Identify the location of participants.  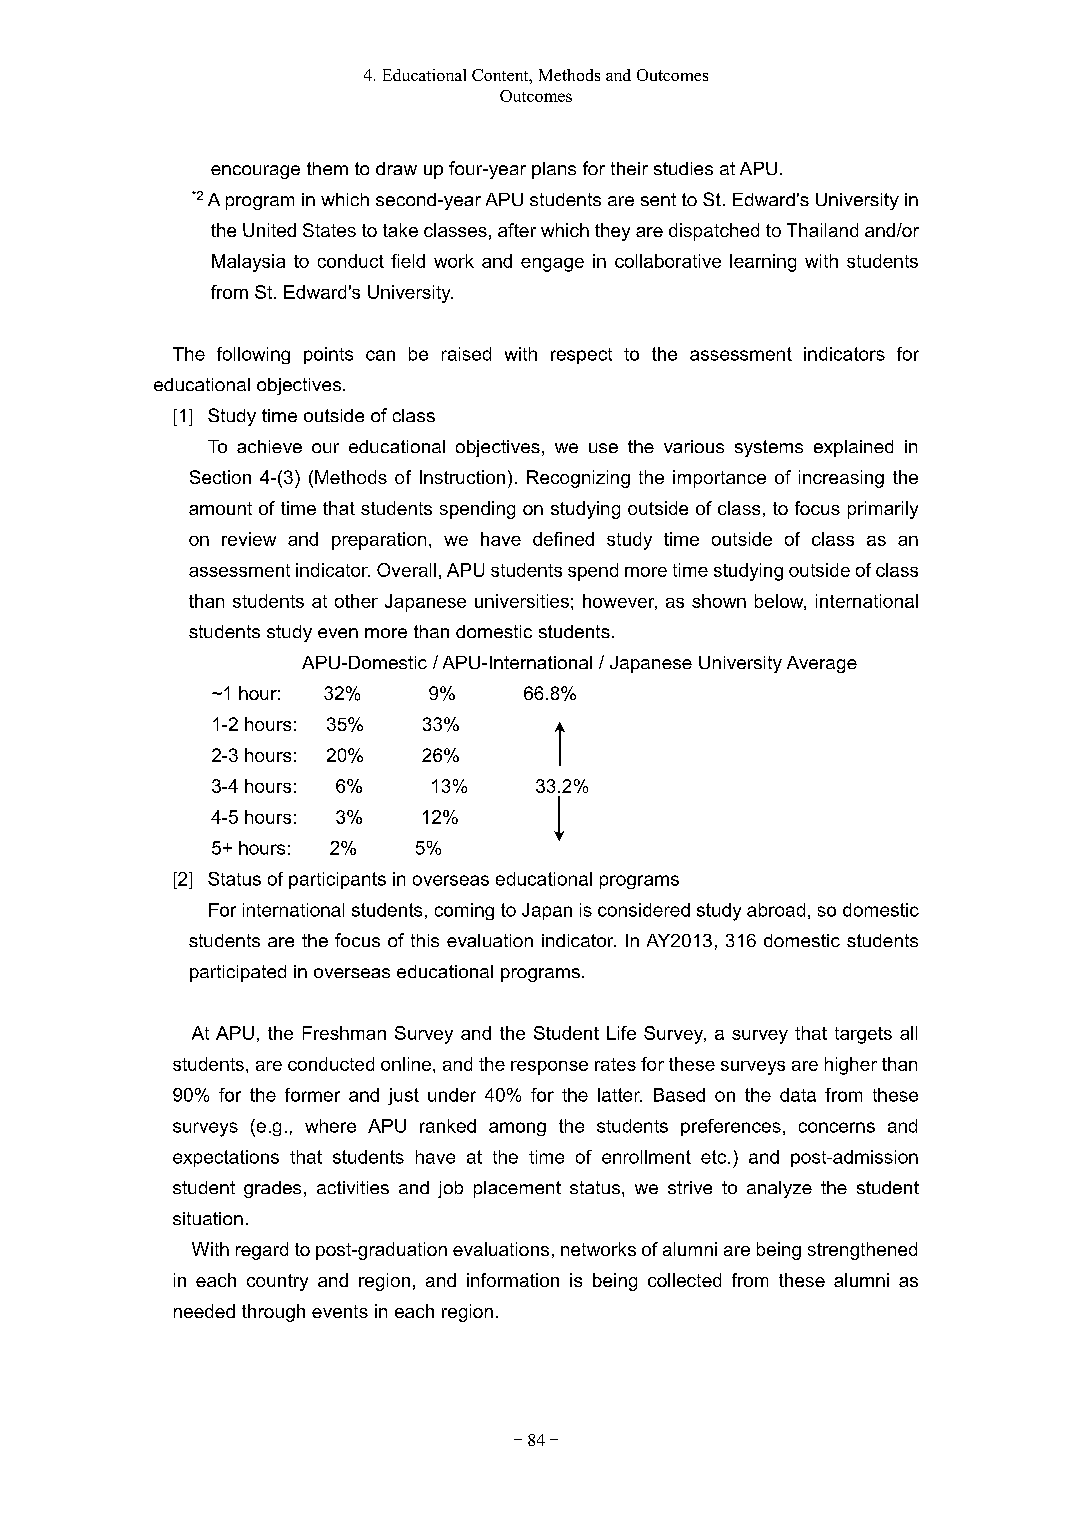
(337, 880).
